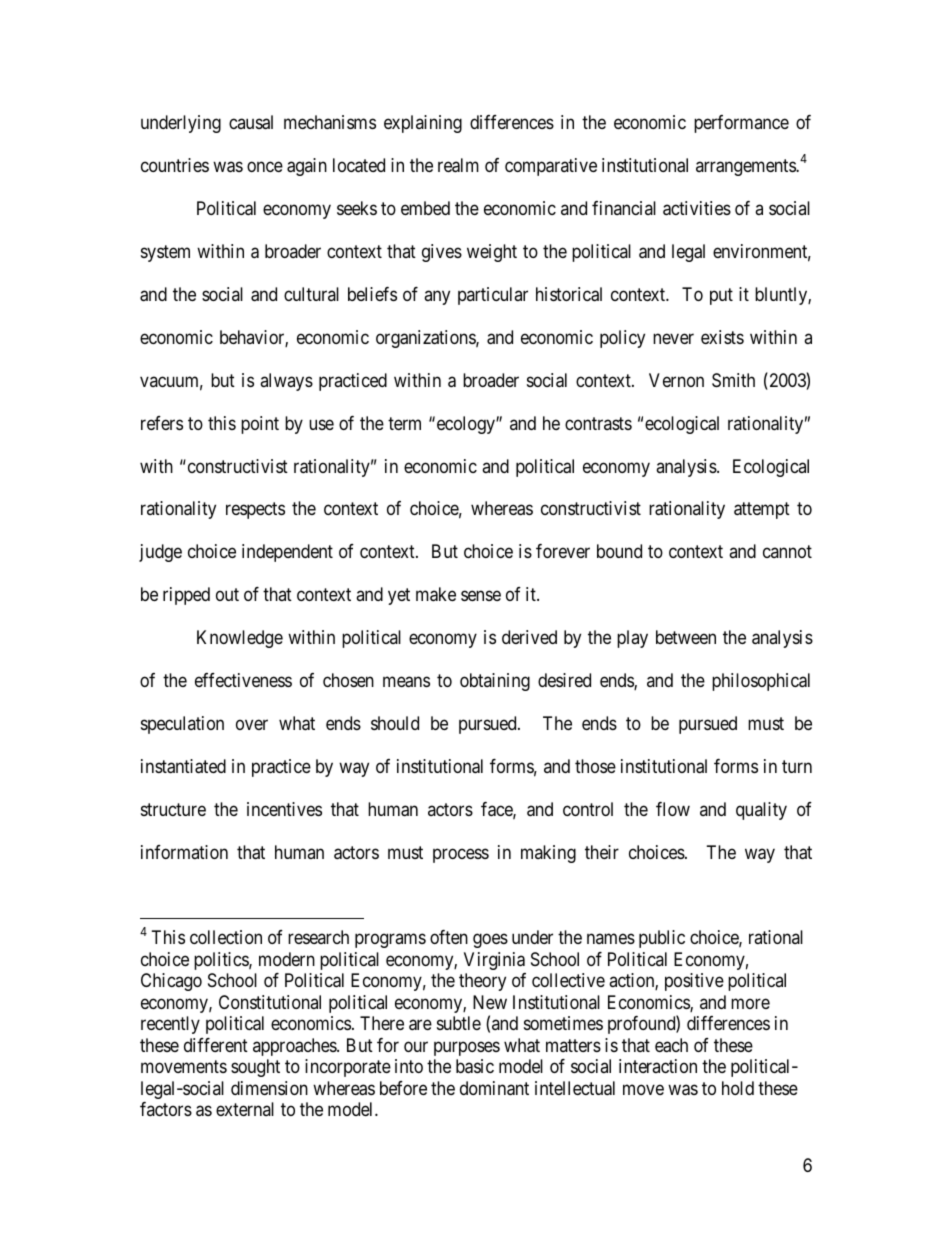 The image size is (952, 1233). Describe the element at coordinates (761, 811) in the page. I see `quality` at that location.
